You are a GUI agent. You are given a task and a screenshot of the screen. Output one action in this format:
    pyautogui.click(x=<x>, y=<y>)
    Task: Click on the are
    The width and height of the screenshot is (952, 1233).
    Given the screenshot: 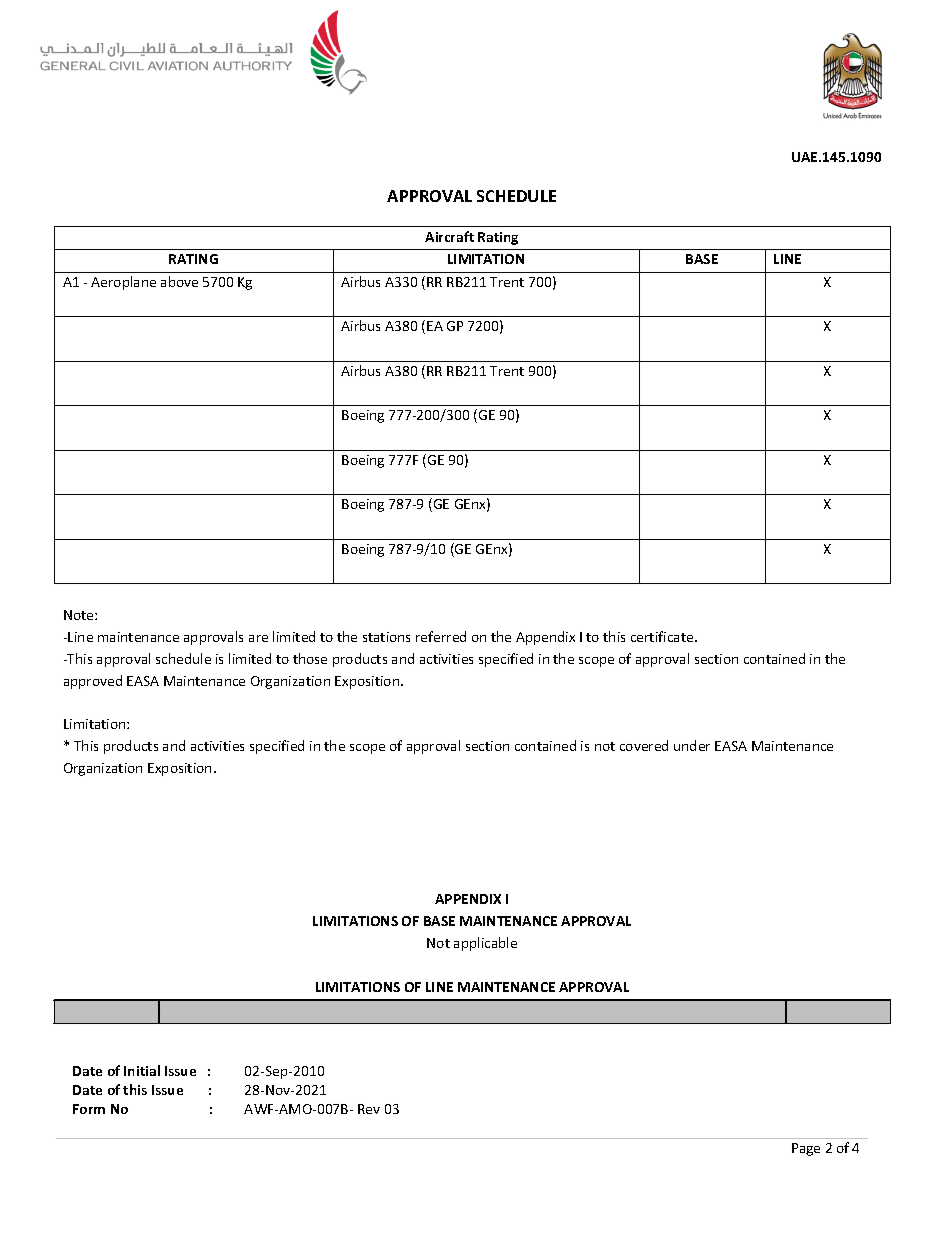 What is the action you would take?
    pyautogui.click(x=258, y=638)
